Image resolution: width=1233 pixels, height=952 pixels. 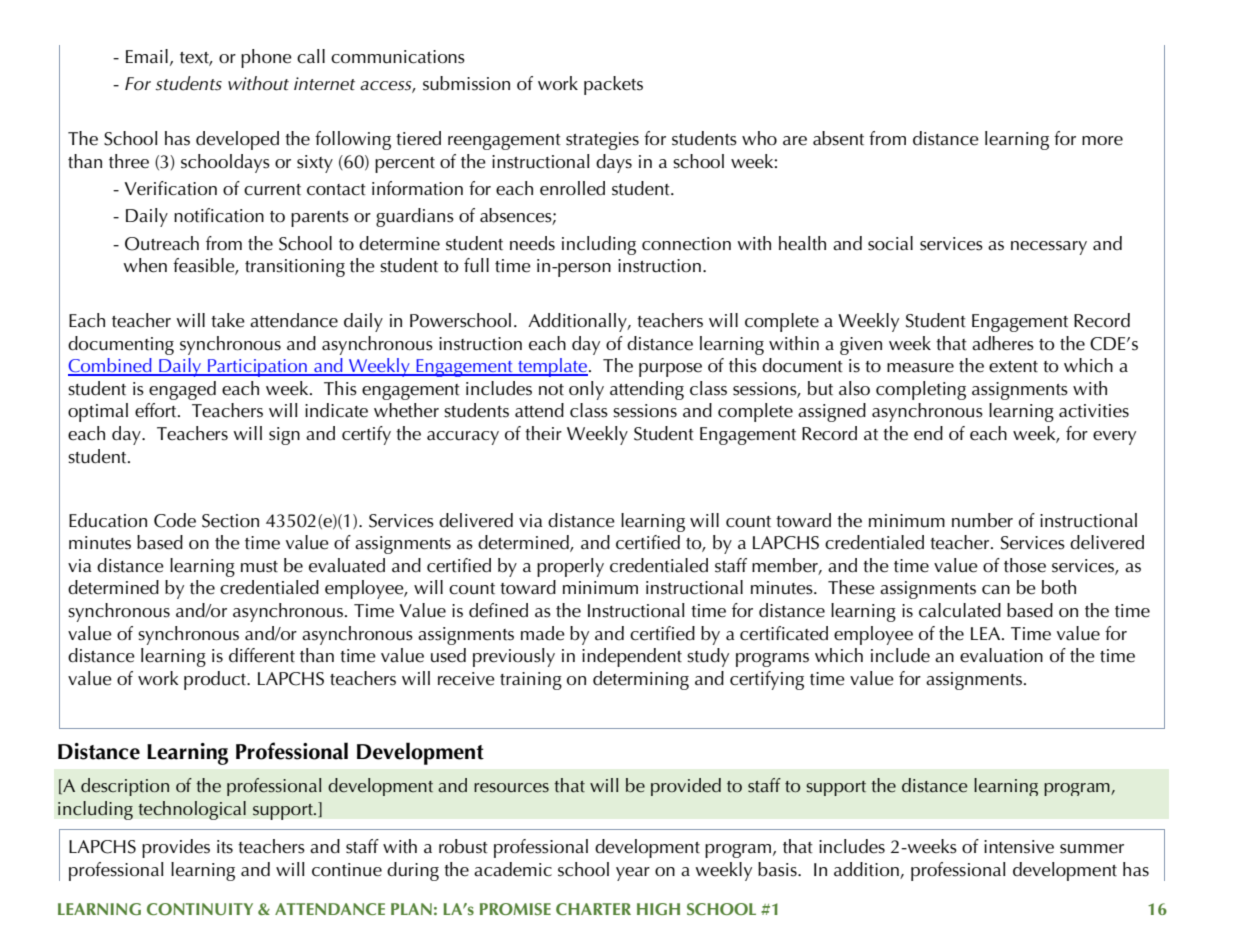 What do you see at coordinates (613, 85) in the screenshot?
I see `packets` at bounding box center [613, 85].
